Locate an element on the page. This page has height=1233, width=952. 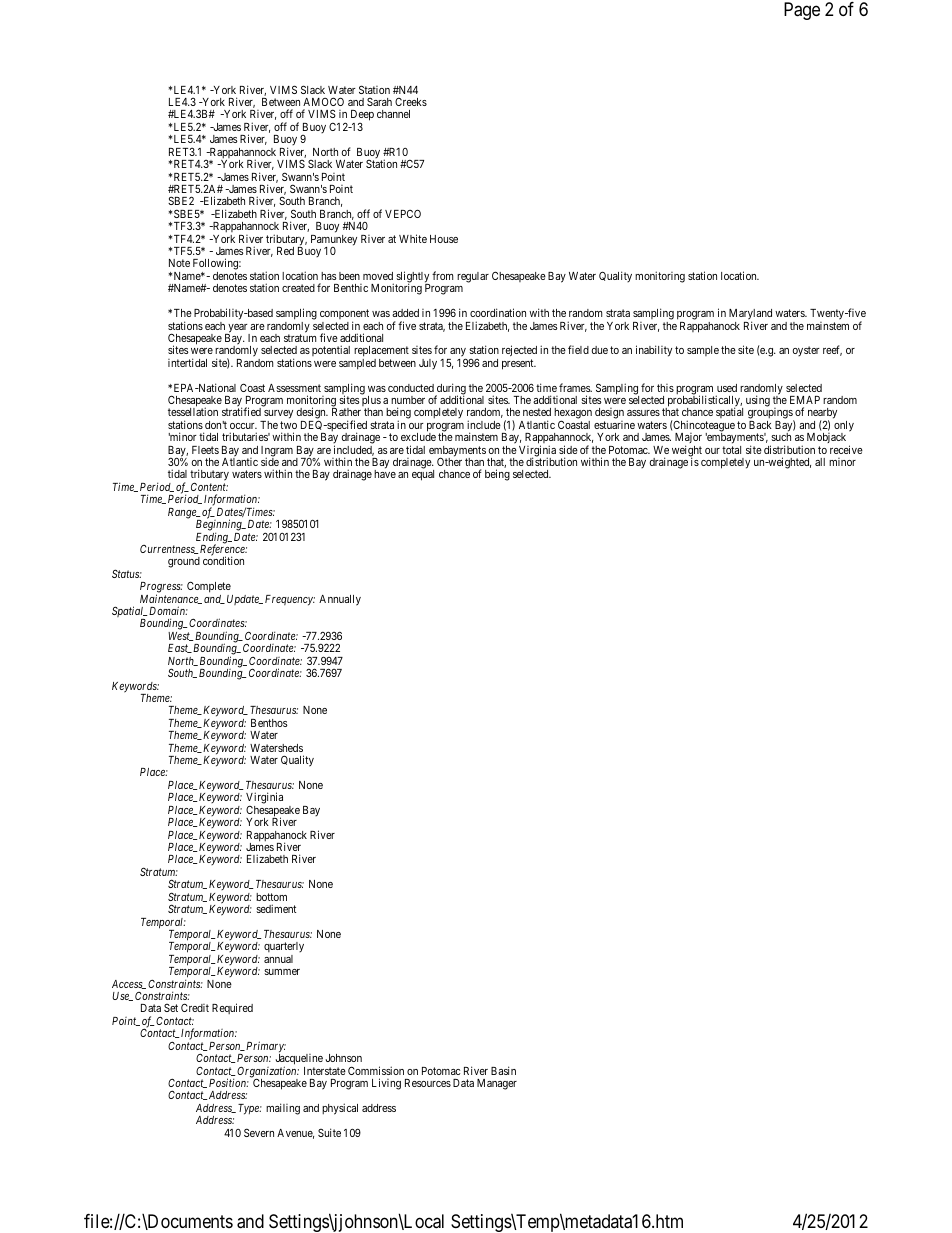
total is located at coordinates (731, 450).
